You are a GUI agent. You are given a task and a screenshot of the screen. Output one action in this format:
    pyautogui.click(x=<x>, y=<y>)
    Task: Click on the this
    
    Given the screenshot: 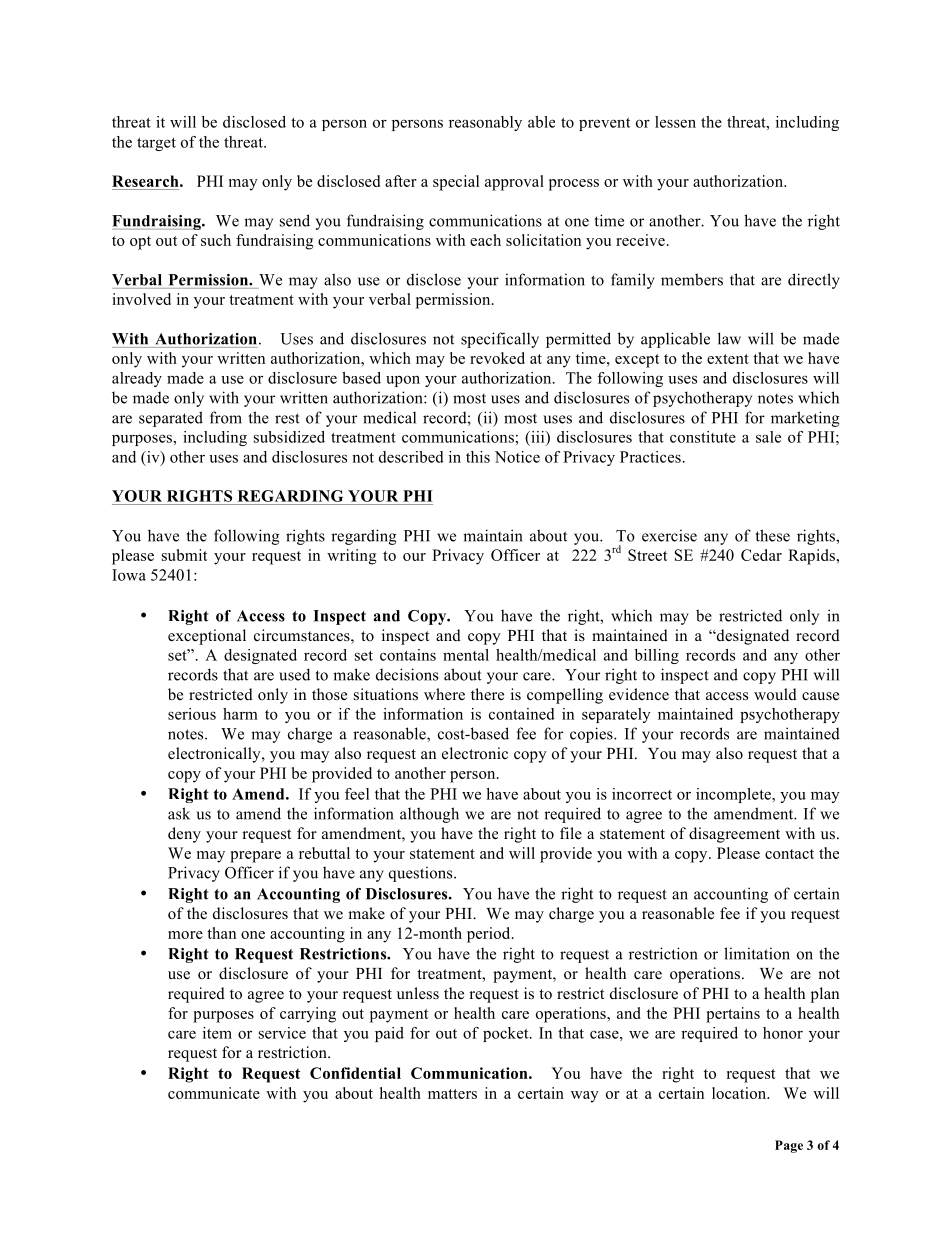 What is the action you would take?
    pyautogui.click(x=478, y=457)
